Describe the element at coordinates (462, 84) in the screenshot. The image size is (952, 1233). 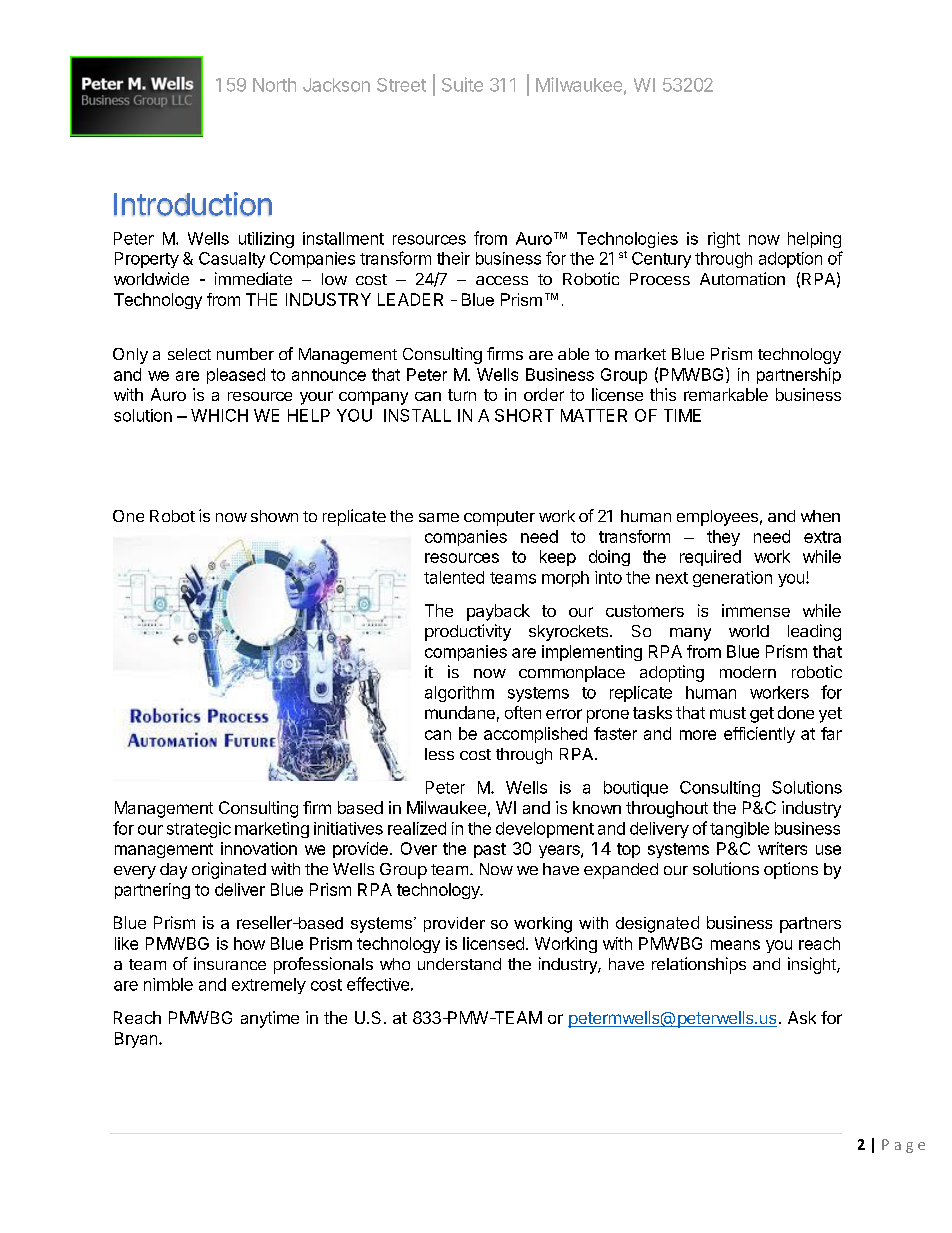
I see `Suite` at that location.
